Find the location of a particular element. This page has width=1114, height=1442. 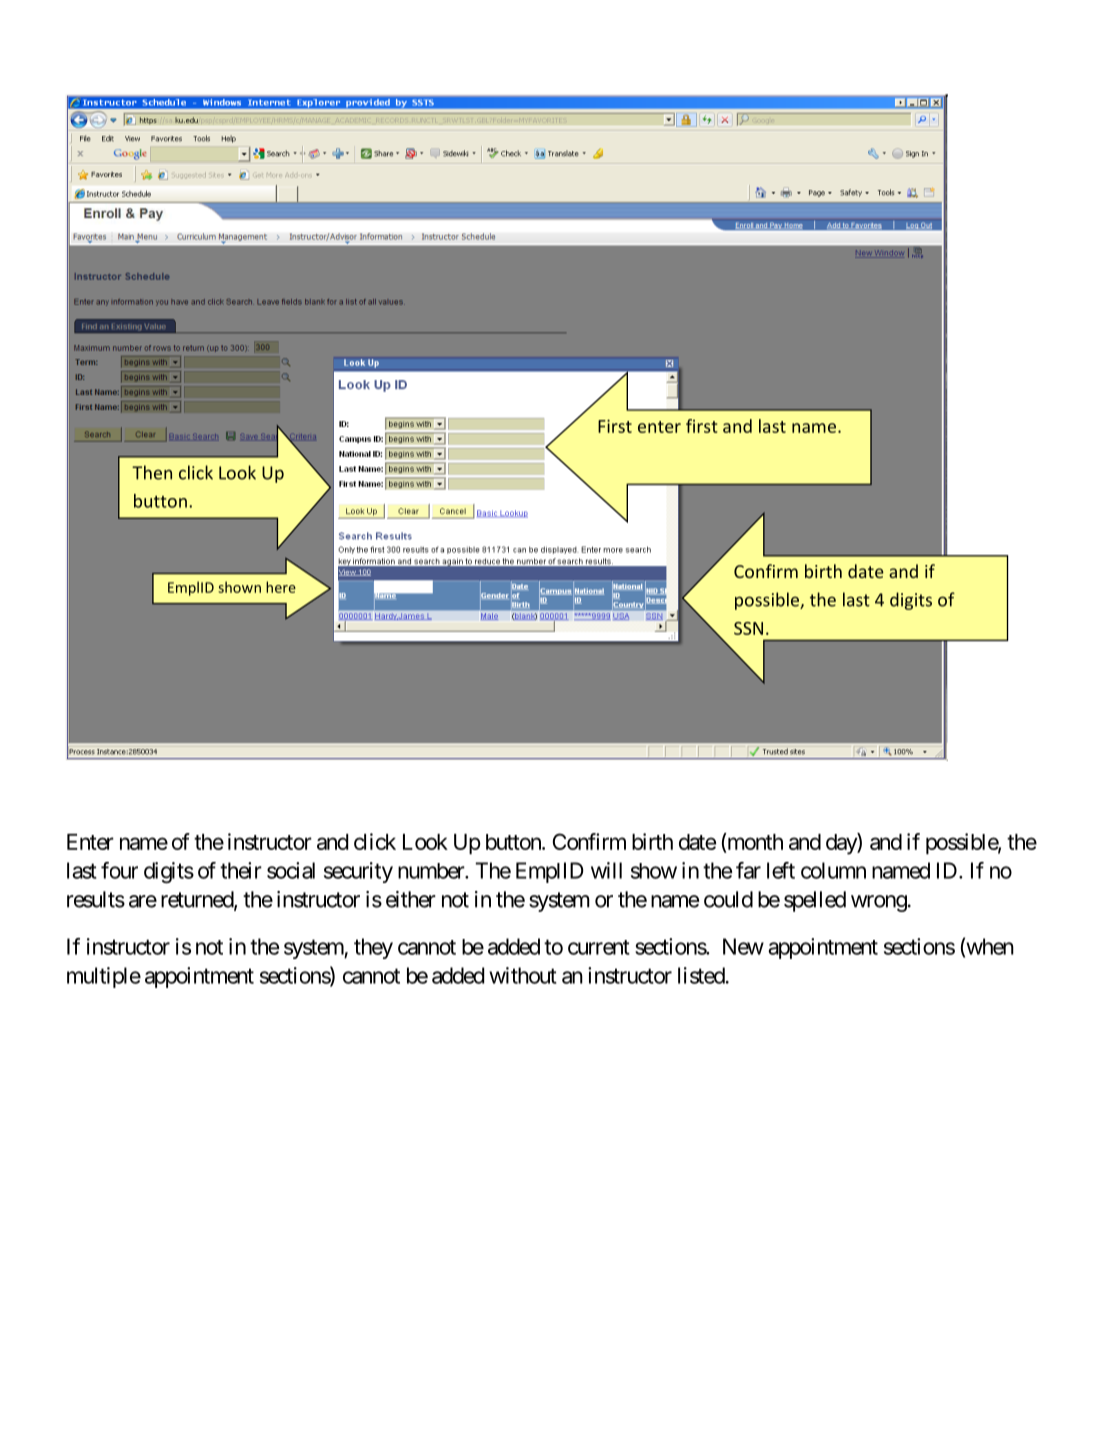

number is located at coordinates (432, 871).
